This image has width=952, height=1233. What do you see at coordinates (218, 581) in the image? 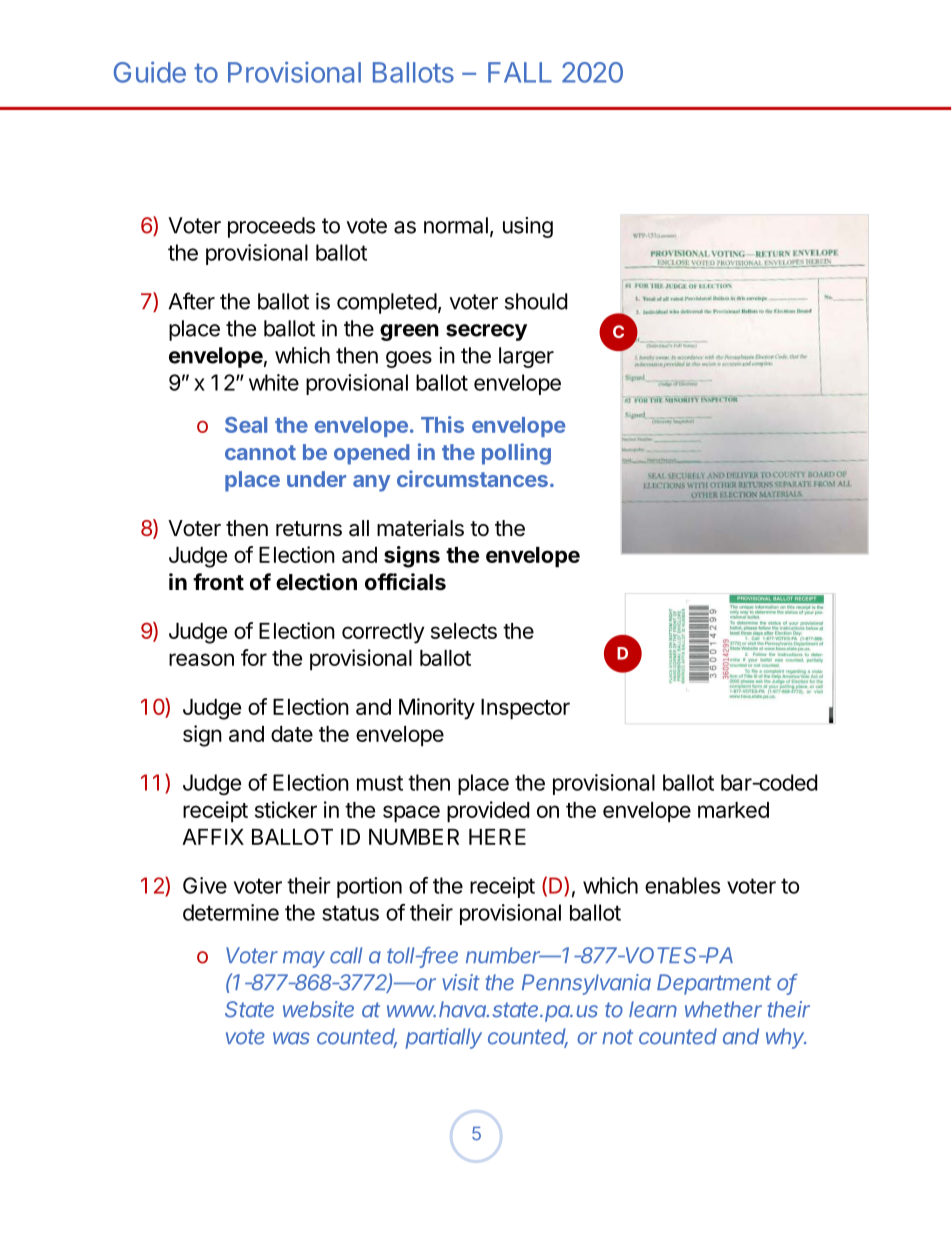
I see `front` at bounding box center [218, 581].
